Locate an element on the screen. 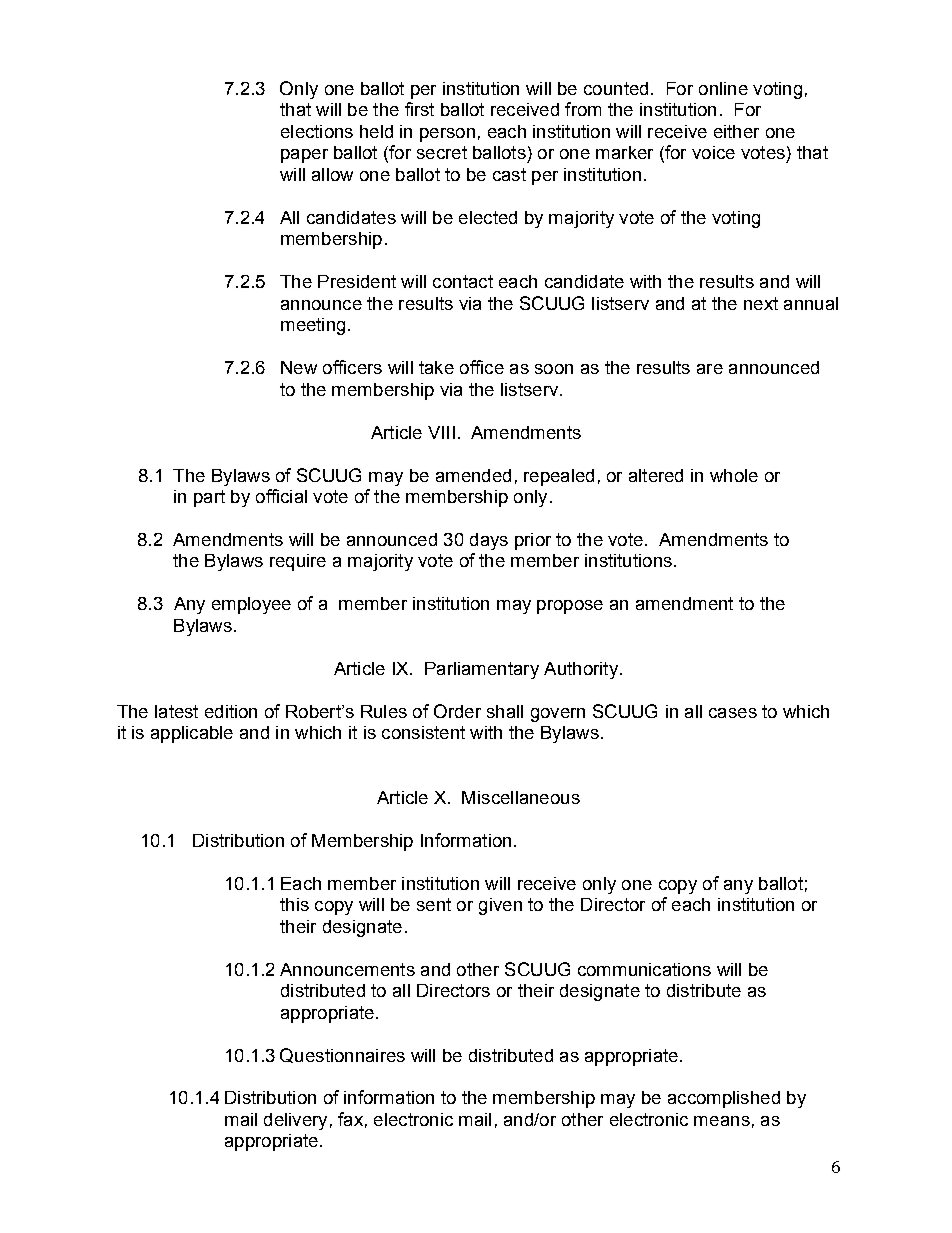  delivery is located at coordinates (295, 1121).
